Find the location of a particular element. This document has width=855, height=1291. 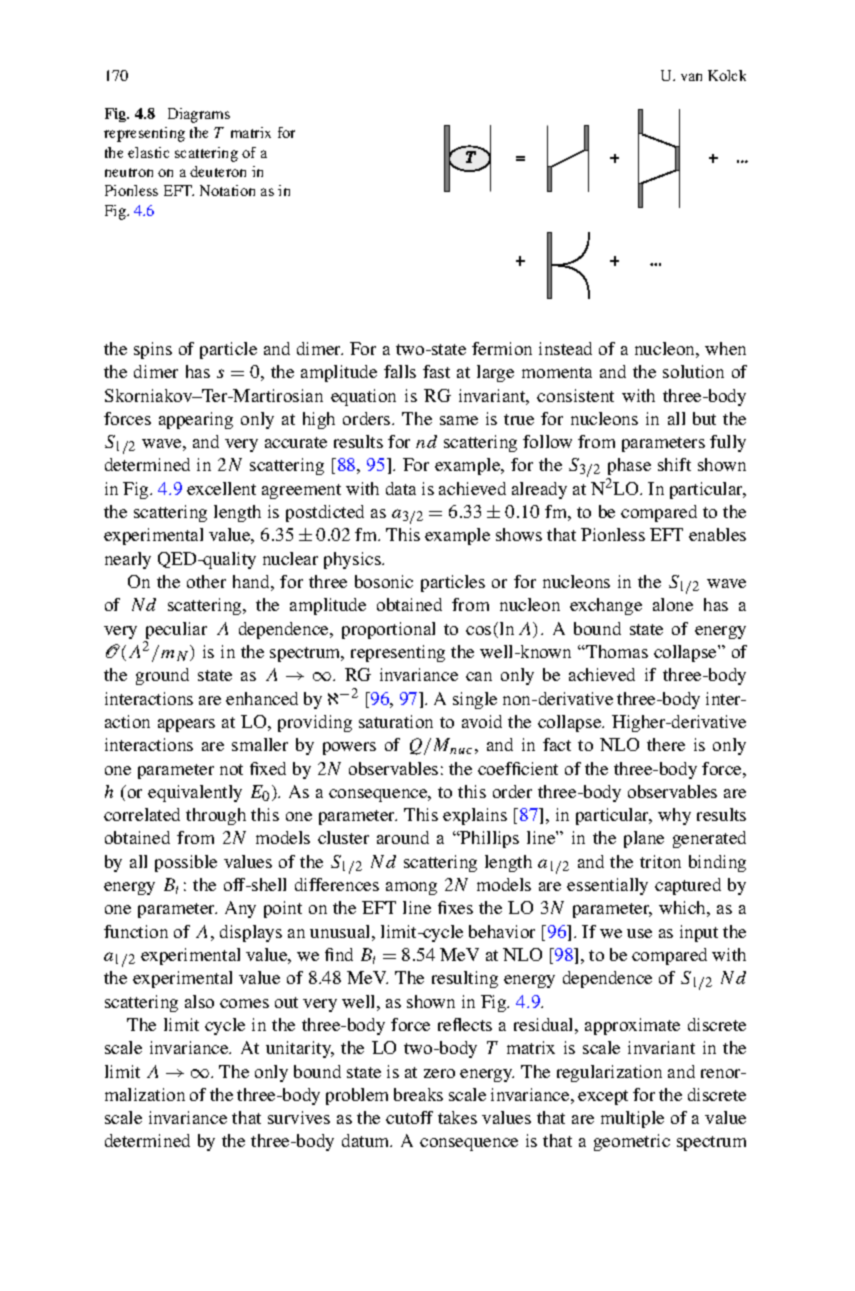

proportional is located at coordinates (388, 630).
